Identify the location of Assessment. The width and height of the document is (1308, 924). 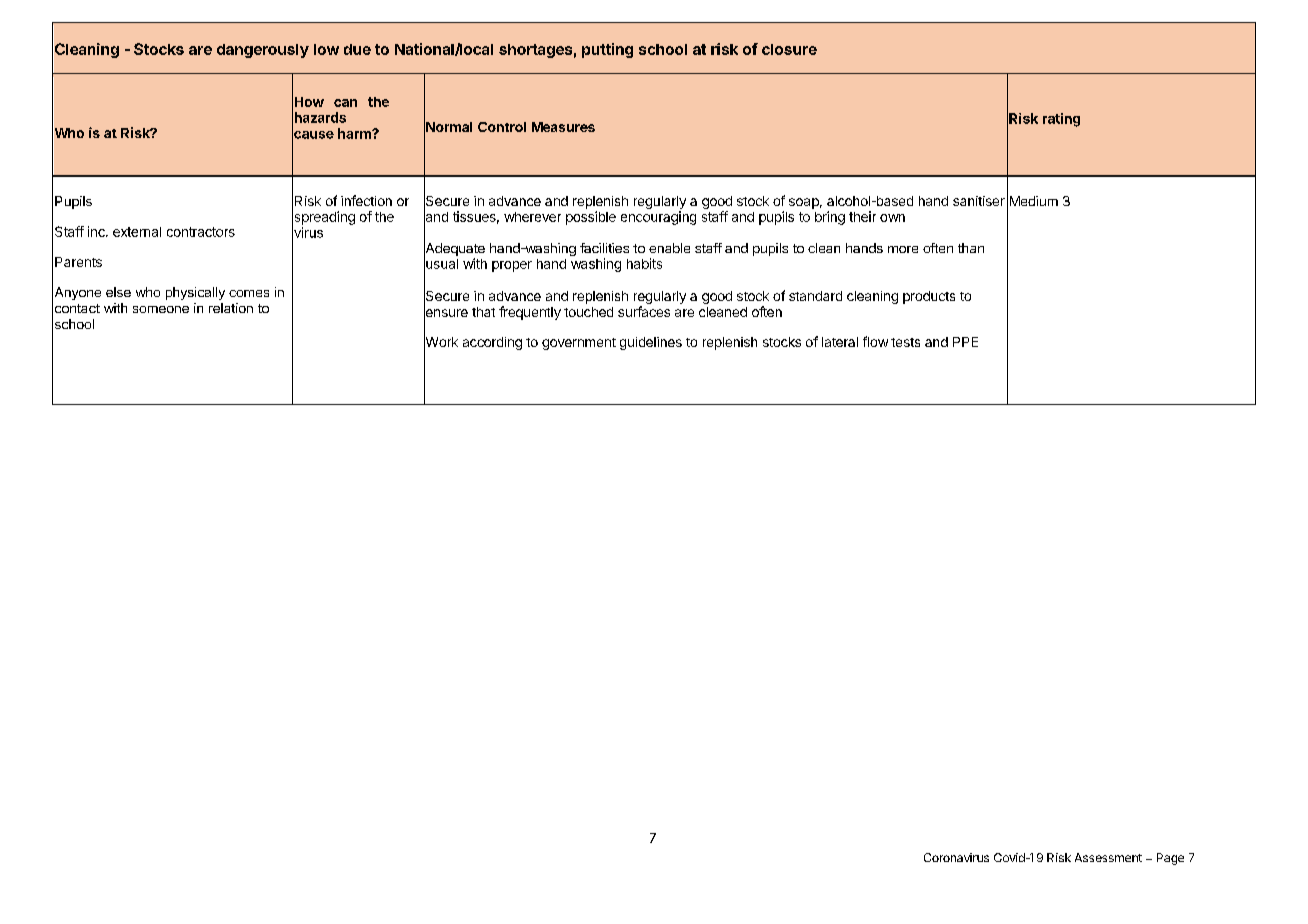
(1108, 857).
